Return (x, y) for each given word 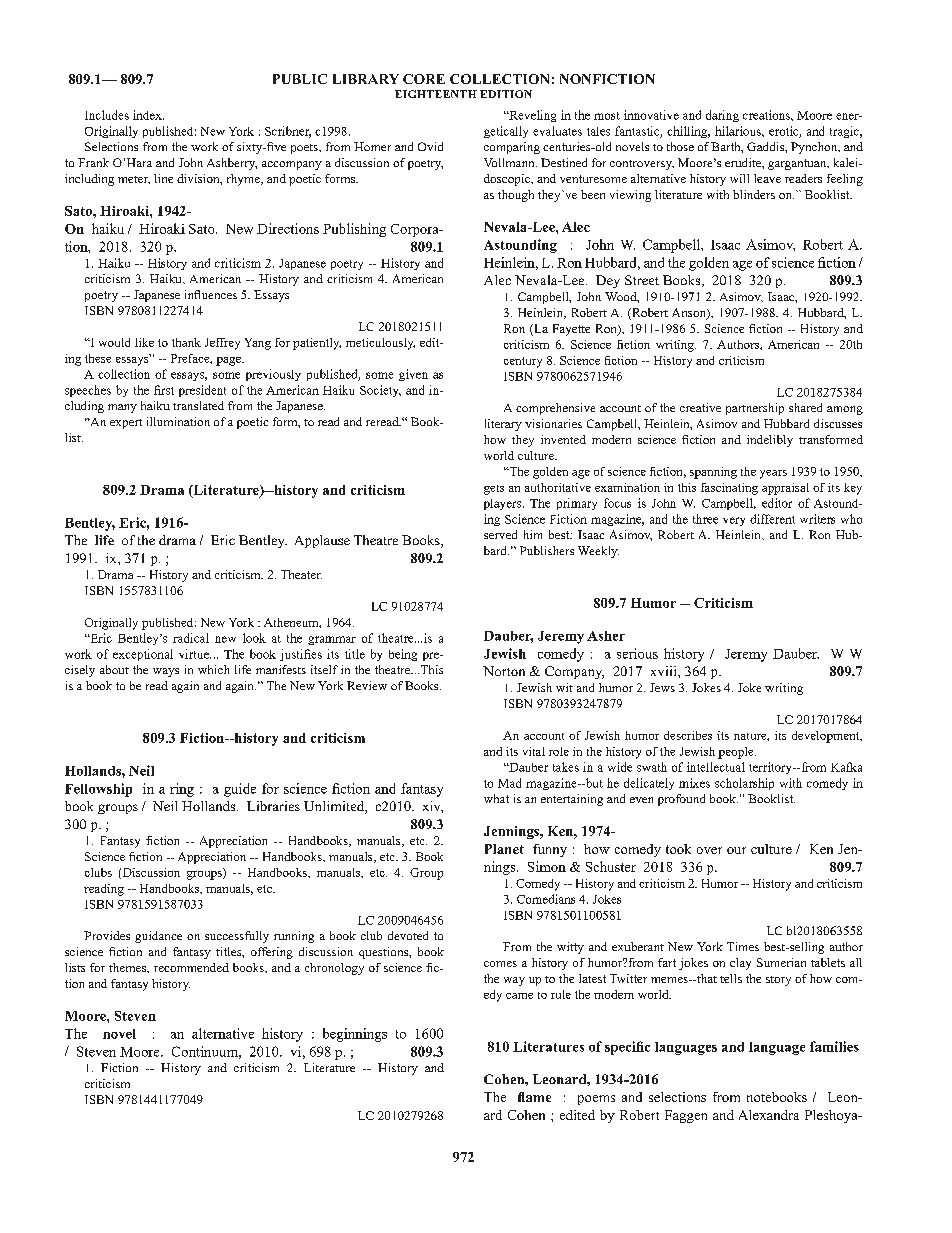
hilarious (739, 131)
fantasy (129, 985)
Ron (819, 534)
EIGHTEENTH (436, 94)
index (148, 115)
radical (191, 638)
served (500, 534)
